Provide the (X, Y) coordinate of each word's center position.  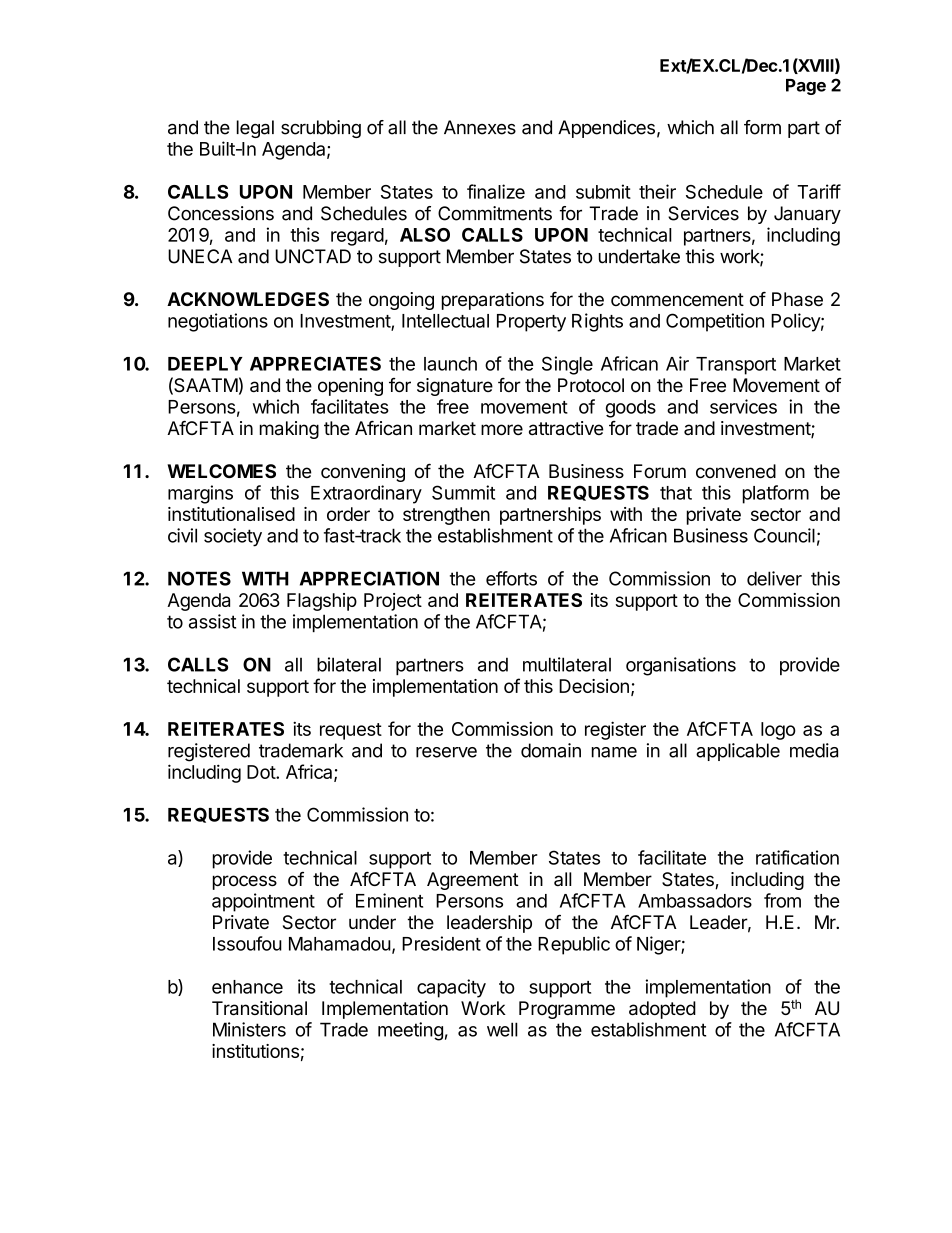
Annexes (480, 127)
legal (255, 129)
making (289, 430)
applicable (738, 752)
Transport (736, 366)
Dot (262, 772)
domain (551, 750)
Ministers (249, 1029)
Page (806, 87)
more (502, 430)
